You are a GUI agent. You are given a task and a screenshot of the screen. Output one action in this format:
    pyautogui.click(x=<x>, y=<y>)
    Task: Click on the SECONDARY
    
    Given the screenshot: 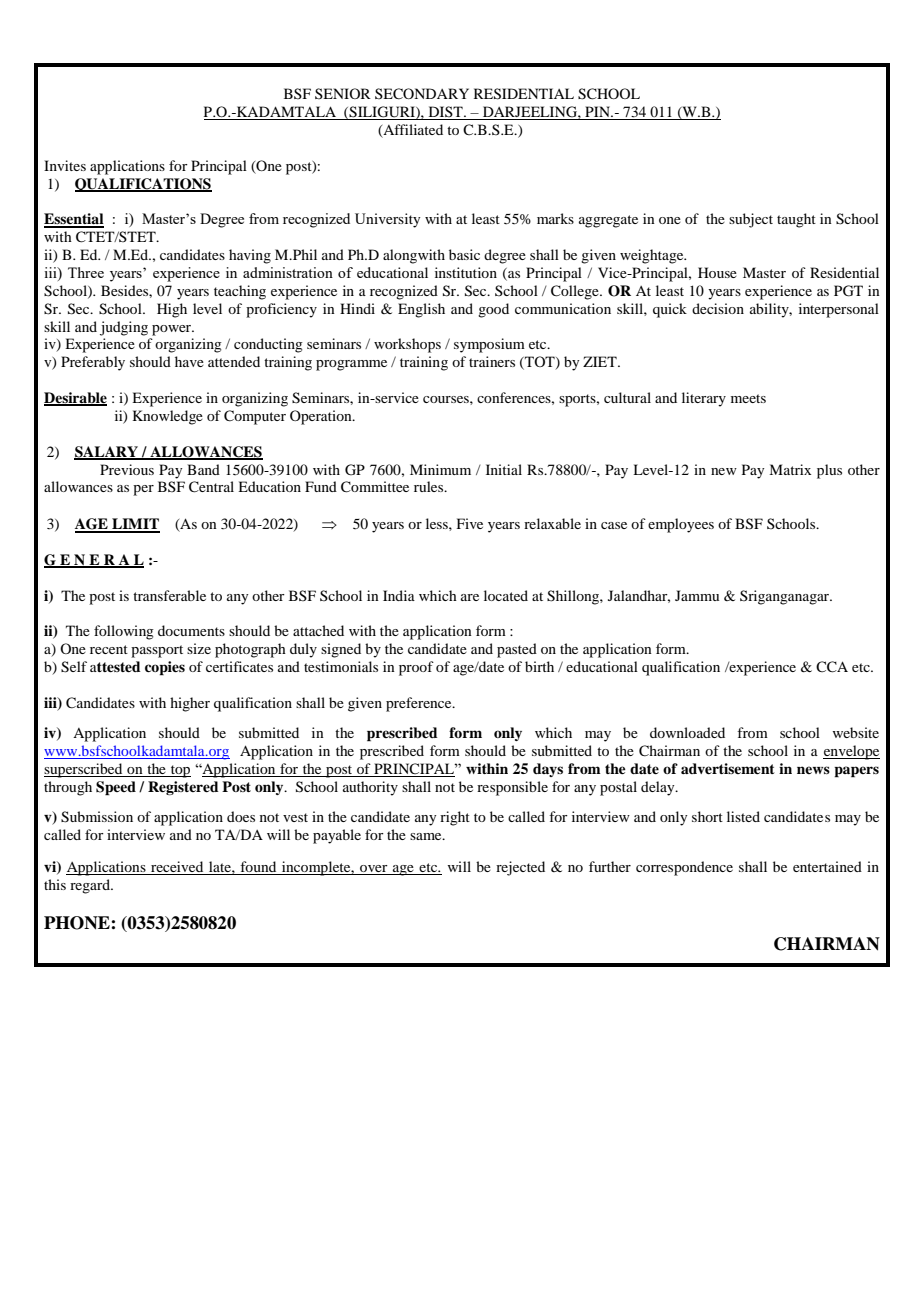 What is the action you would take?
    pyautogui.click(x=422, y=94)
